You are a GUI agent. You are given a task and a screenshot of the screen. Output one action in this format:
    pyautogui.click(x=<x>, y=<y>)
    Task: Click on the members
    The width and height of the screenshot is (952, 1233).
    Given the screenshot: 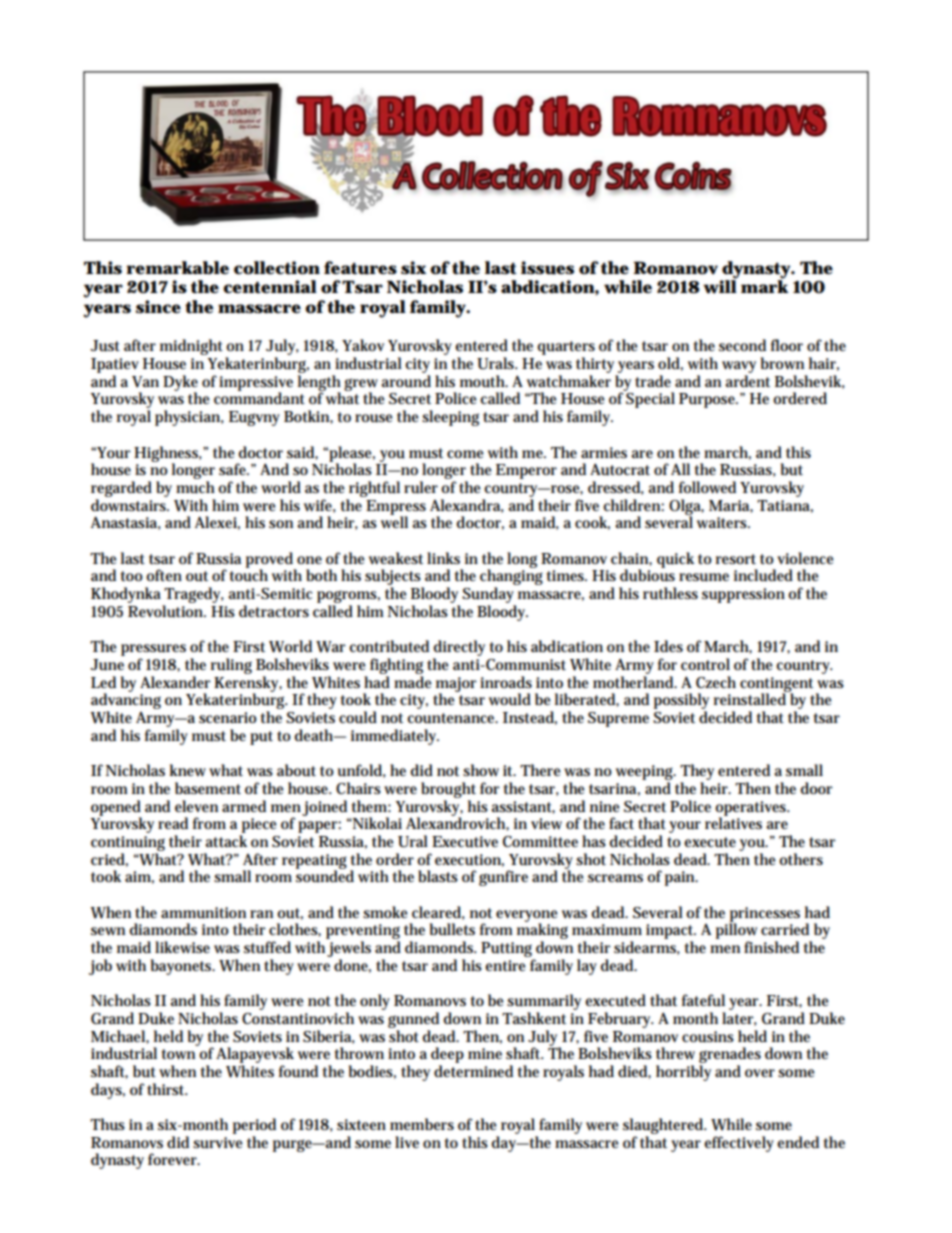 What is the action you would take?
    pyautogui.click(x=422, y=1124)
